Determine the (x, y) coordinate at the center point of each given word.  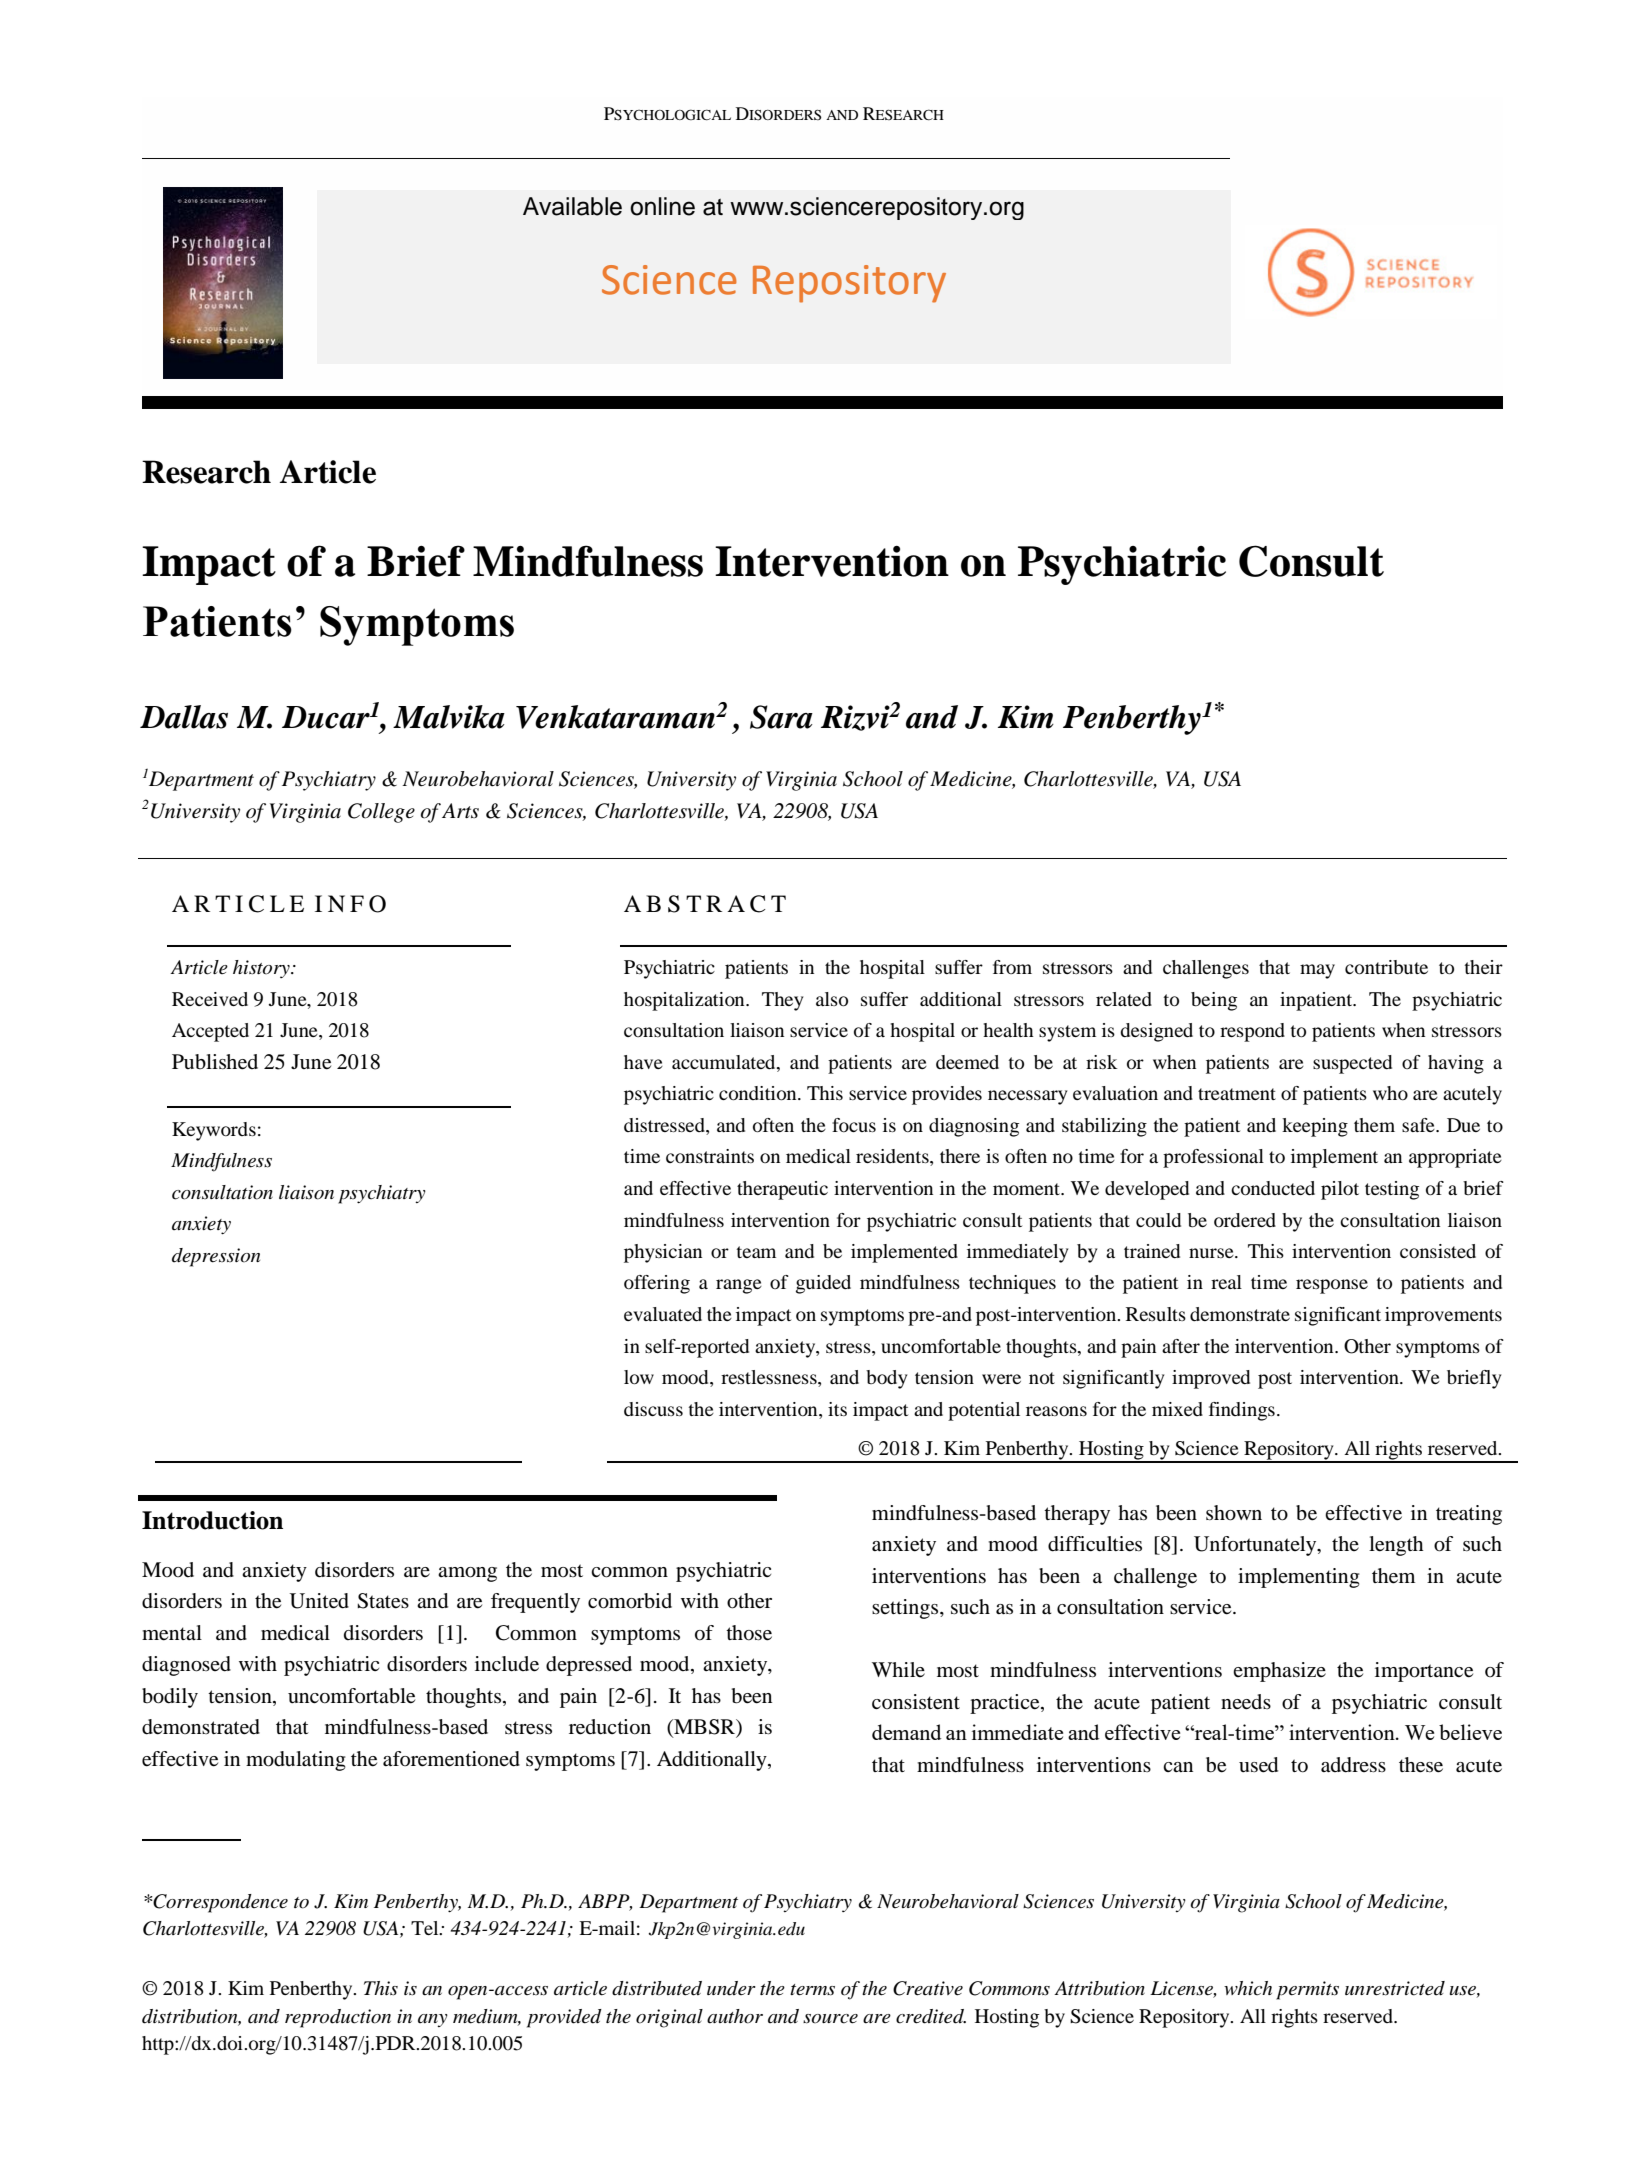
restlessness (770, 1378)
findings (1242, 1411)
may (1317, 971)
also (832, 999)
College (381, 813)
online (662, 206)
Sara (781, 717)
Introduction (212, 1520)
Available (572, 206)
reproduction (338, 2018)
